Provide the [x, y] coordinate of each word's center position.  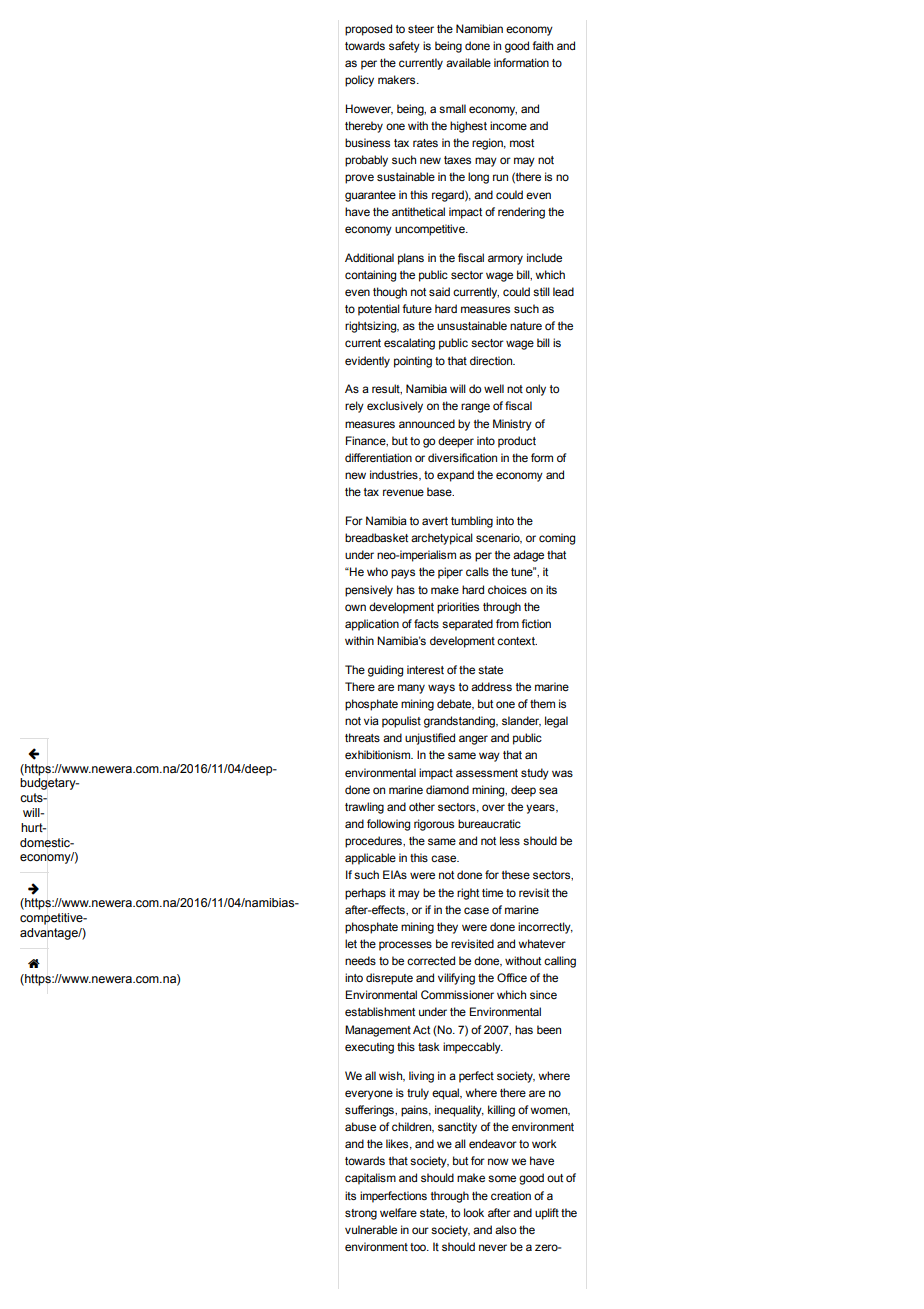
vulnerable [371, 1229]
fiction [536, 623]
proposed [368, 30]
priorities [458, 608]
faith [542, 45]
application [372, 625]
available [468, 62]
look [474, 1212]
